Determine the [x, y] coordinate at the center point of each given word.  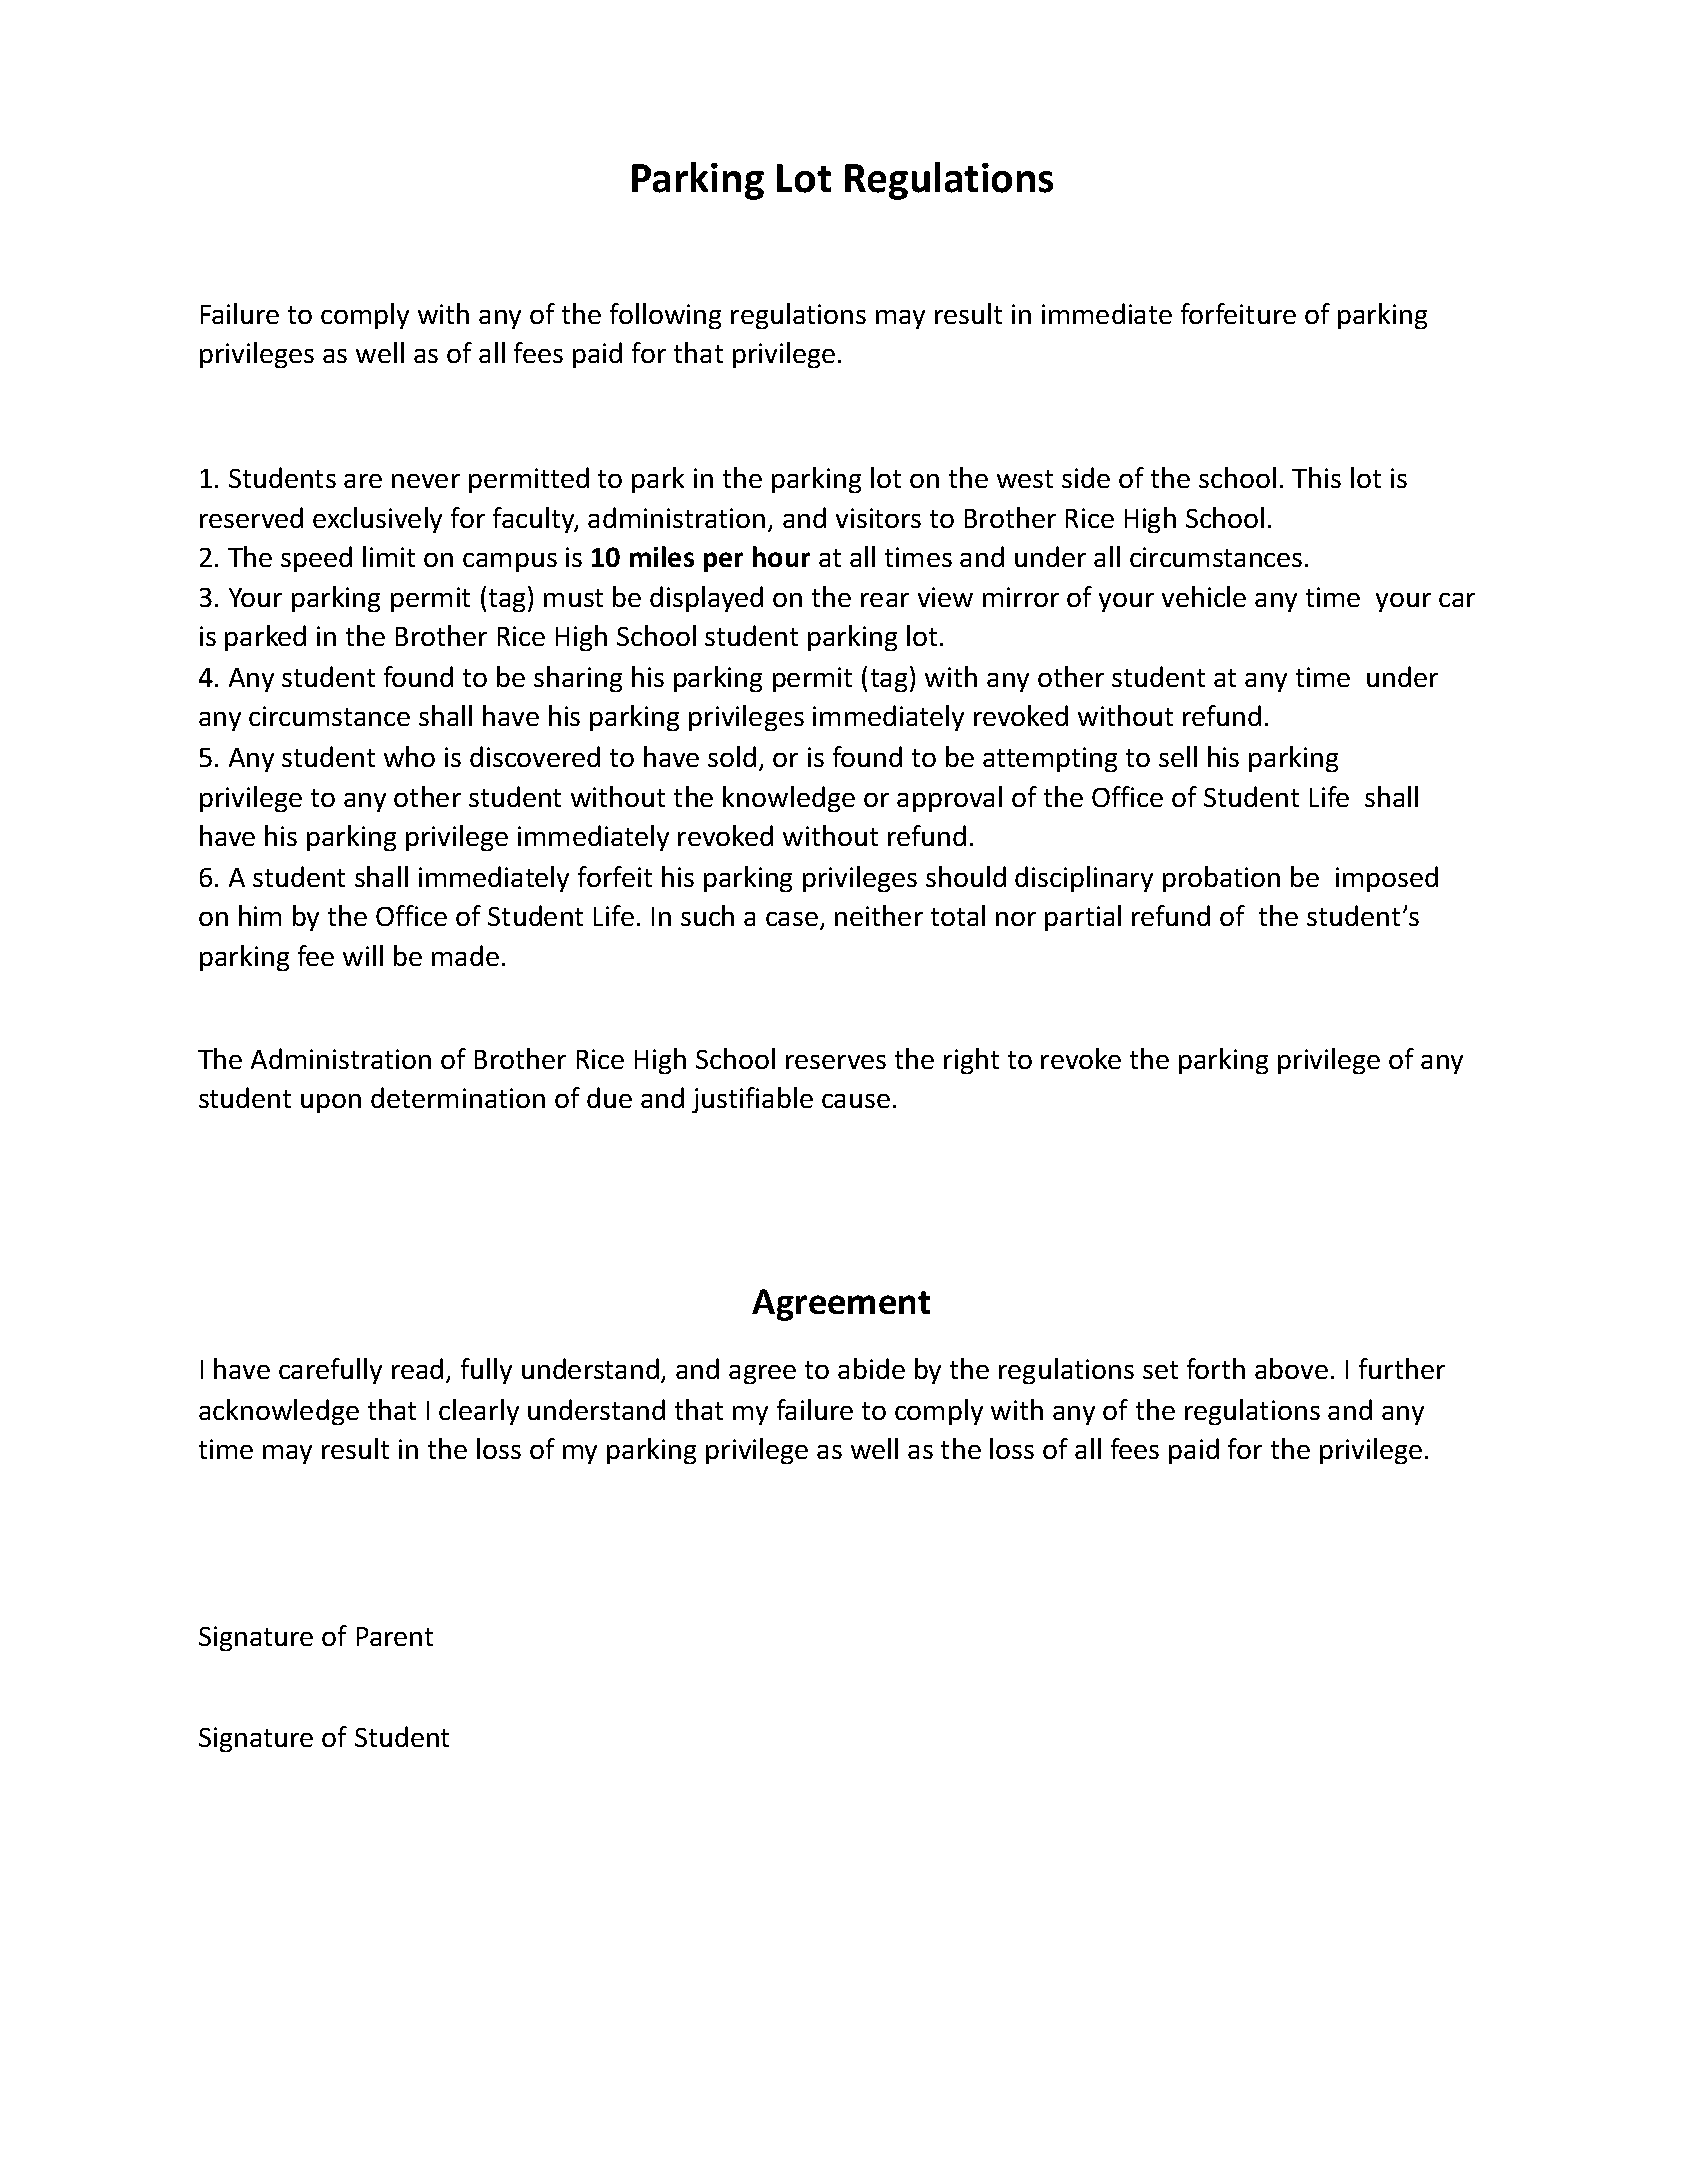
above [1291, 1368]
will [363, 955]
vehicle [1204, 596]
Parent [395, 1636]
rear [885, 600]
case [792, 919]
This [1316, 477]
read [417, 1368]
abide [871, 1368]
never [426, 481]
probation [1221, 879]
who [409, 756]
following [665, 316]
